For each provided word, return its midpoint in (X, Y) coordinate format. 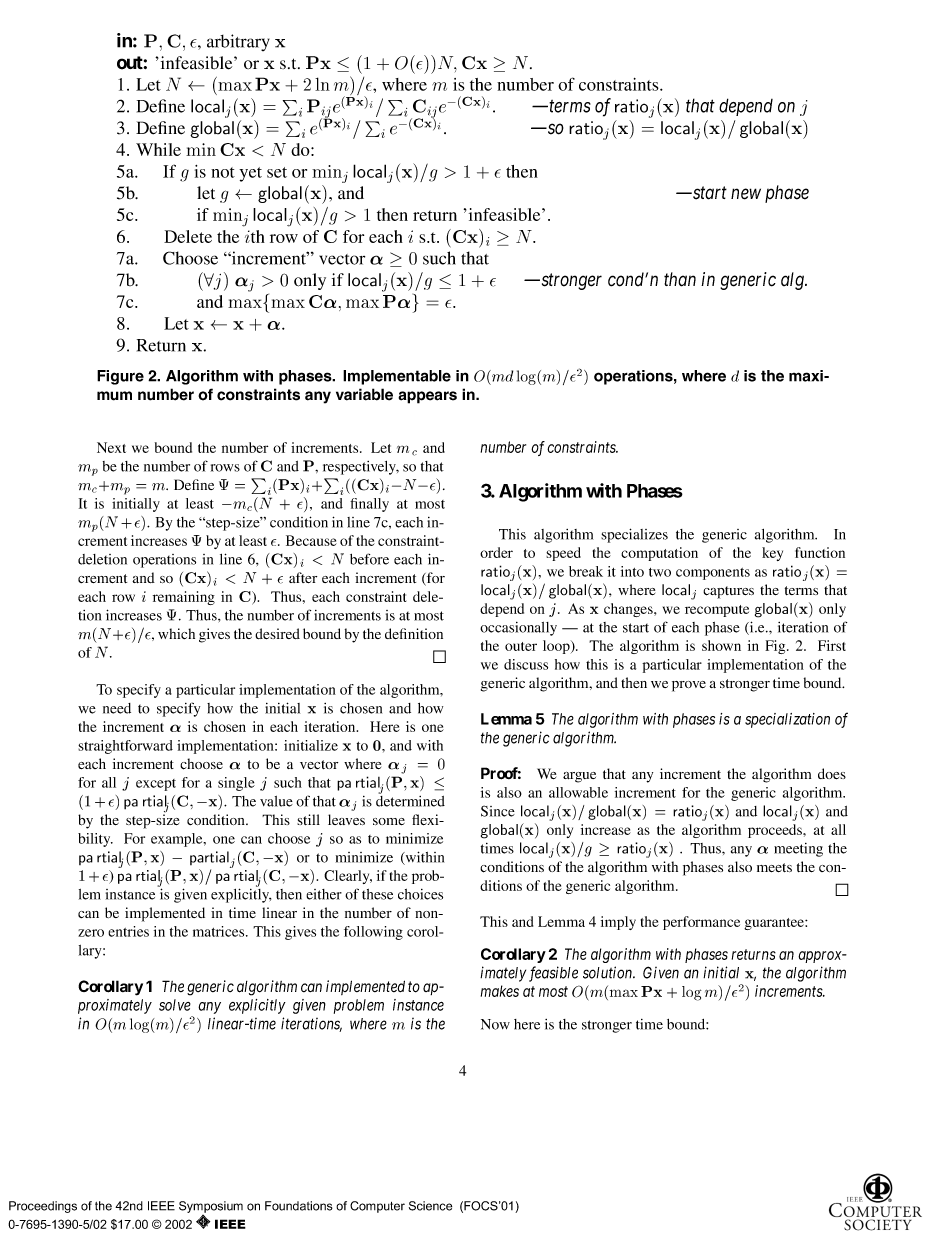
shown (721, 645)
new (746, 194)
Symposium (211, 1208)
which (176, 633)
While (158, 149)
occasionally (518, 629)
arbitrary (238, 42)
